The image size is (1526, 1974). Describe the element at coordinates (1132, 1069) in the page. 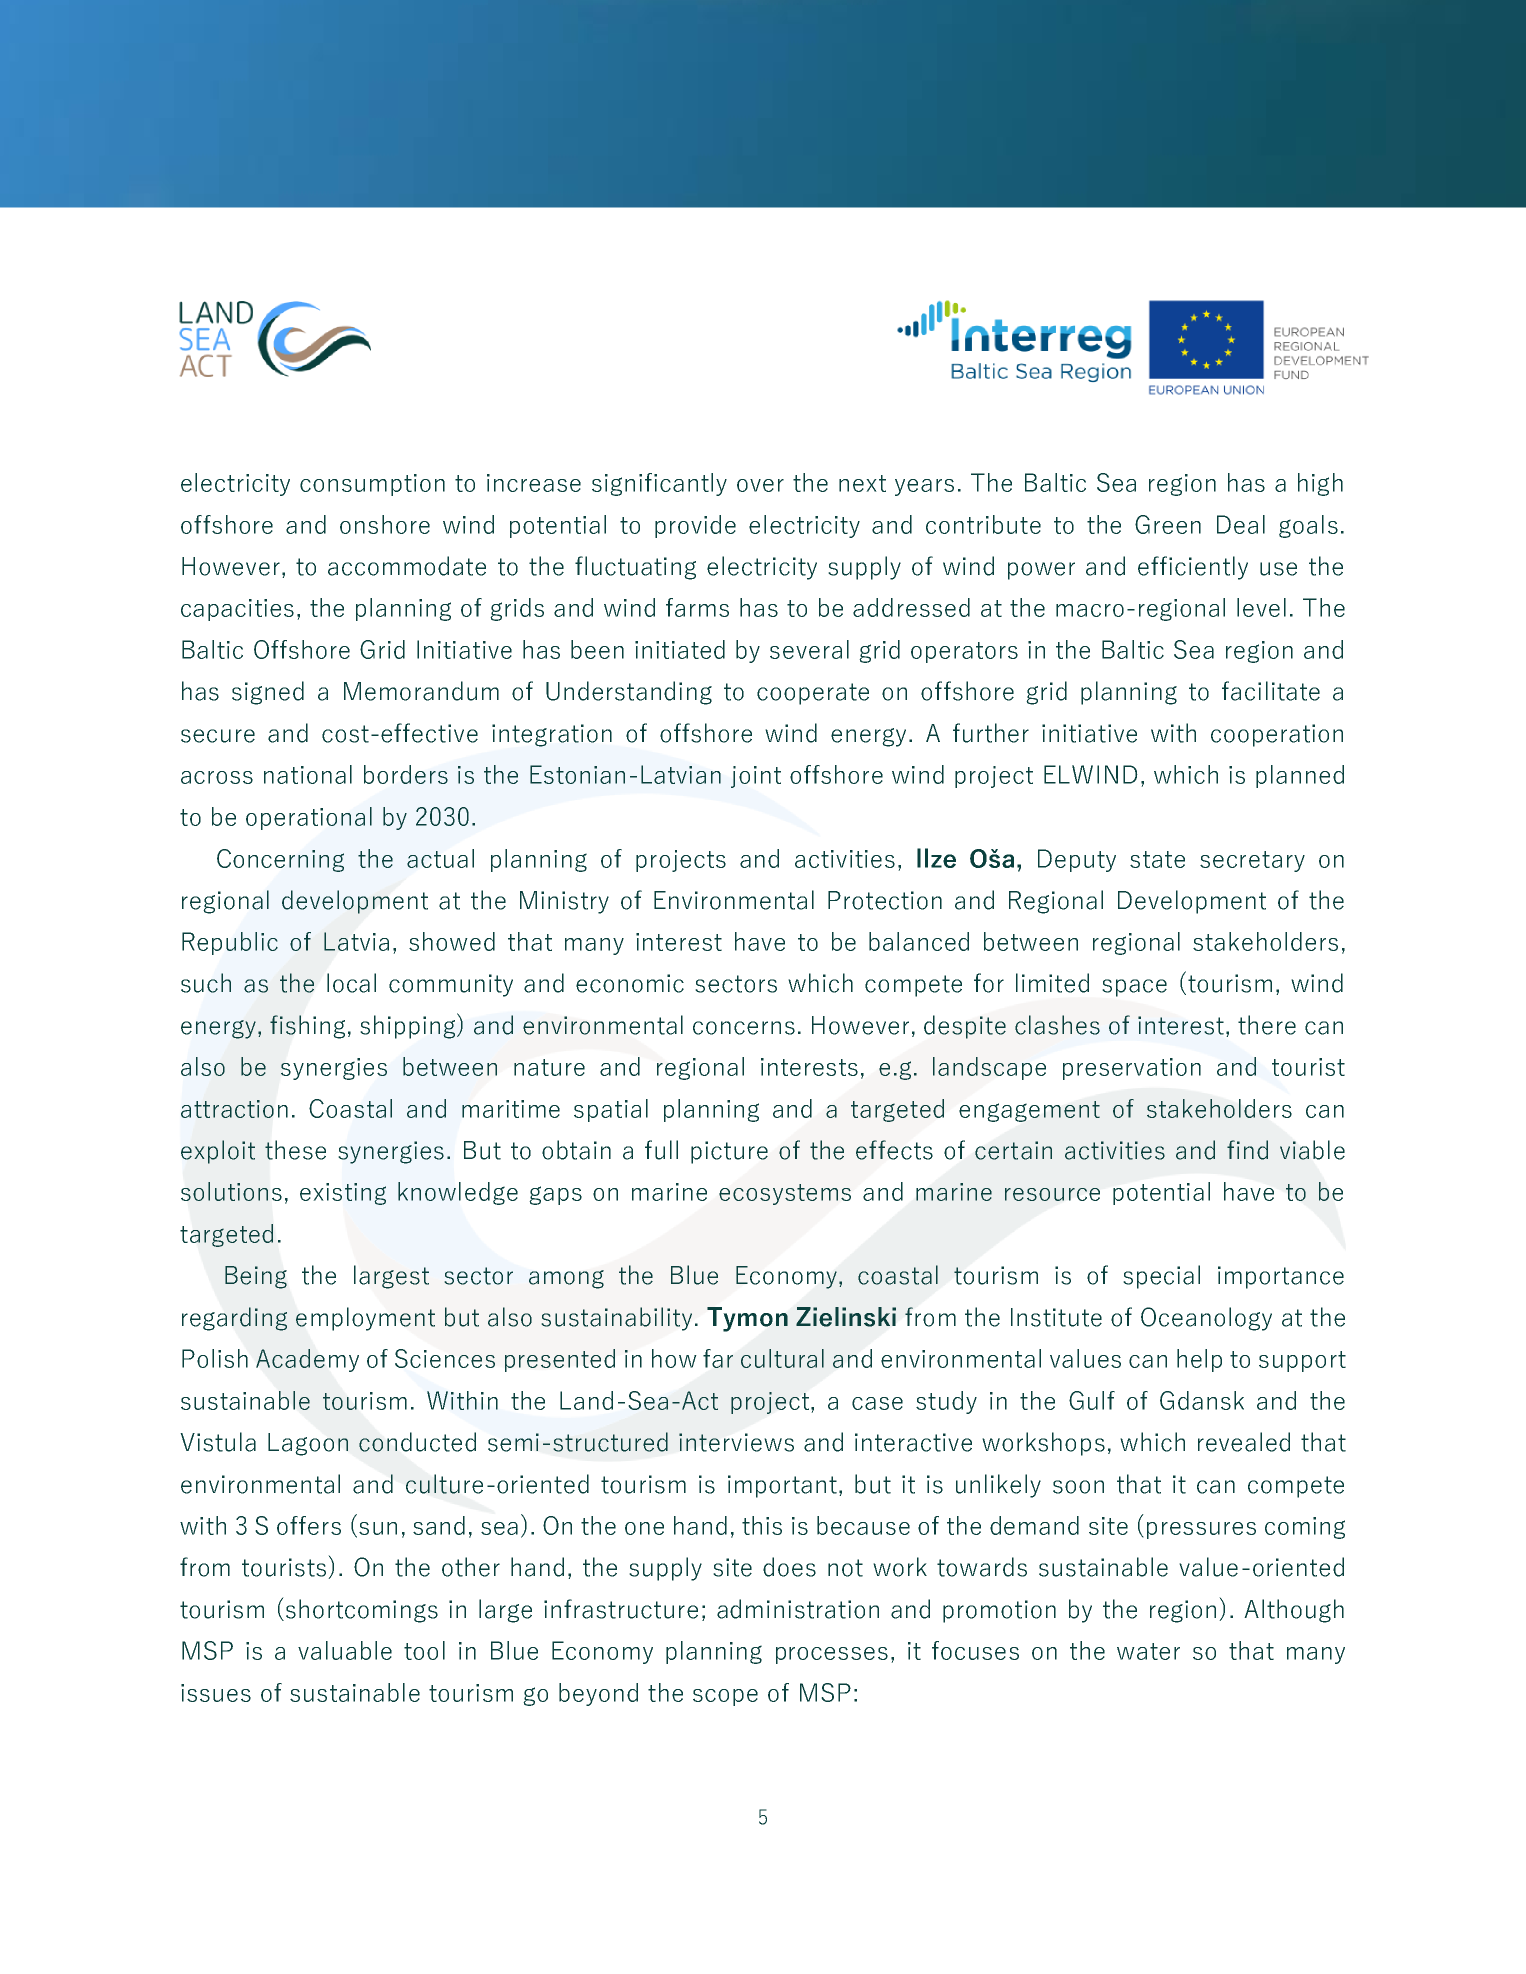

I see `preservation` at that location.
